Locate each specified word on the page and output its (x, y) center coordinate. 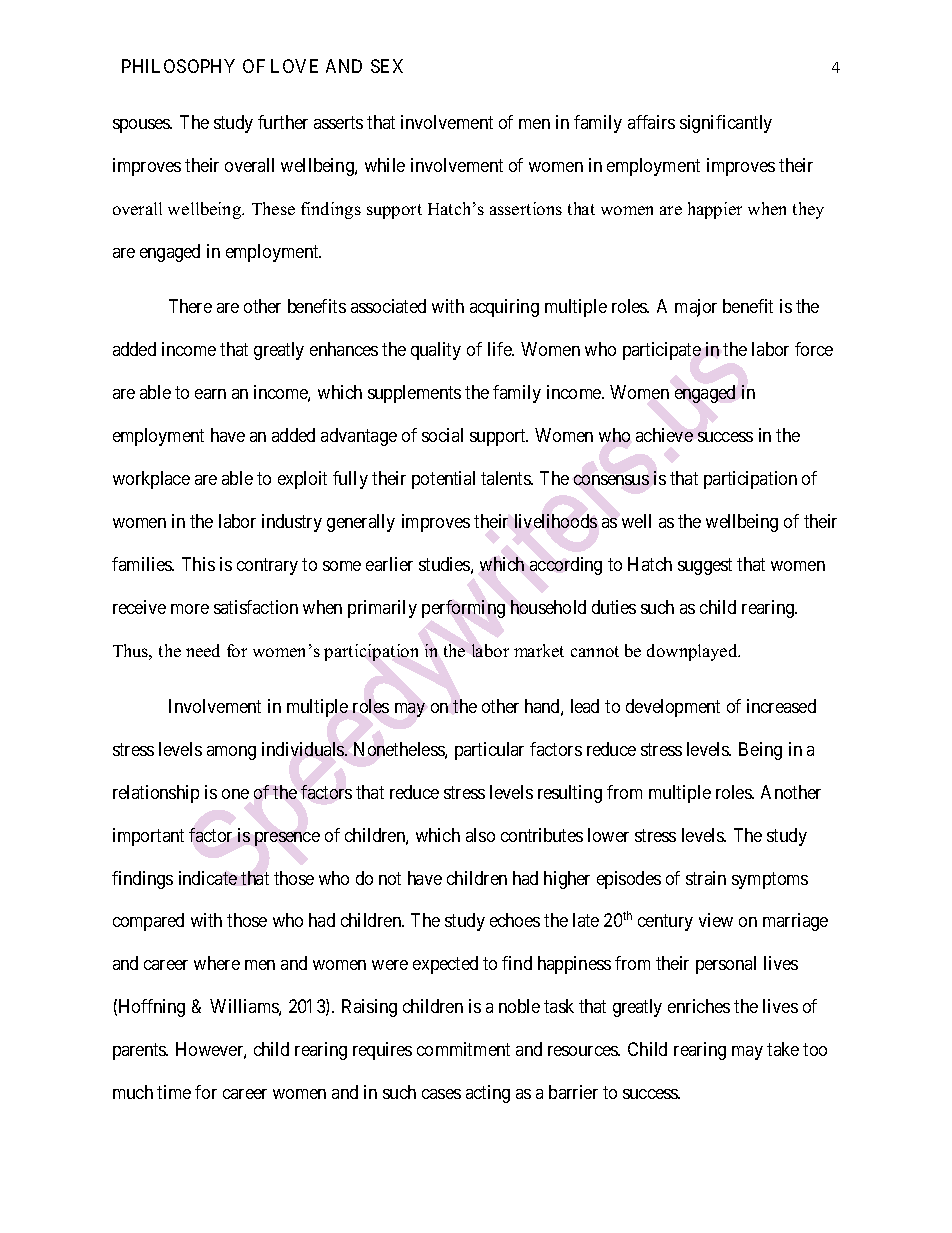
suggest (705, 566)
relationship (156, 794)
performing (463, 609)
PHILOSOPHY (178, 66)
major (696, 308)
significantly (726, 124)
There (190, 306)
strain (706, 878)
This (198, 564)
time (174, 1092)
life (501, 349)
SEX (387, 66)
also (480, 835)
